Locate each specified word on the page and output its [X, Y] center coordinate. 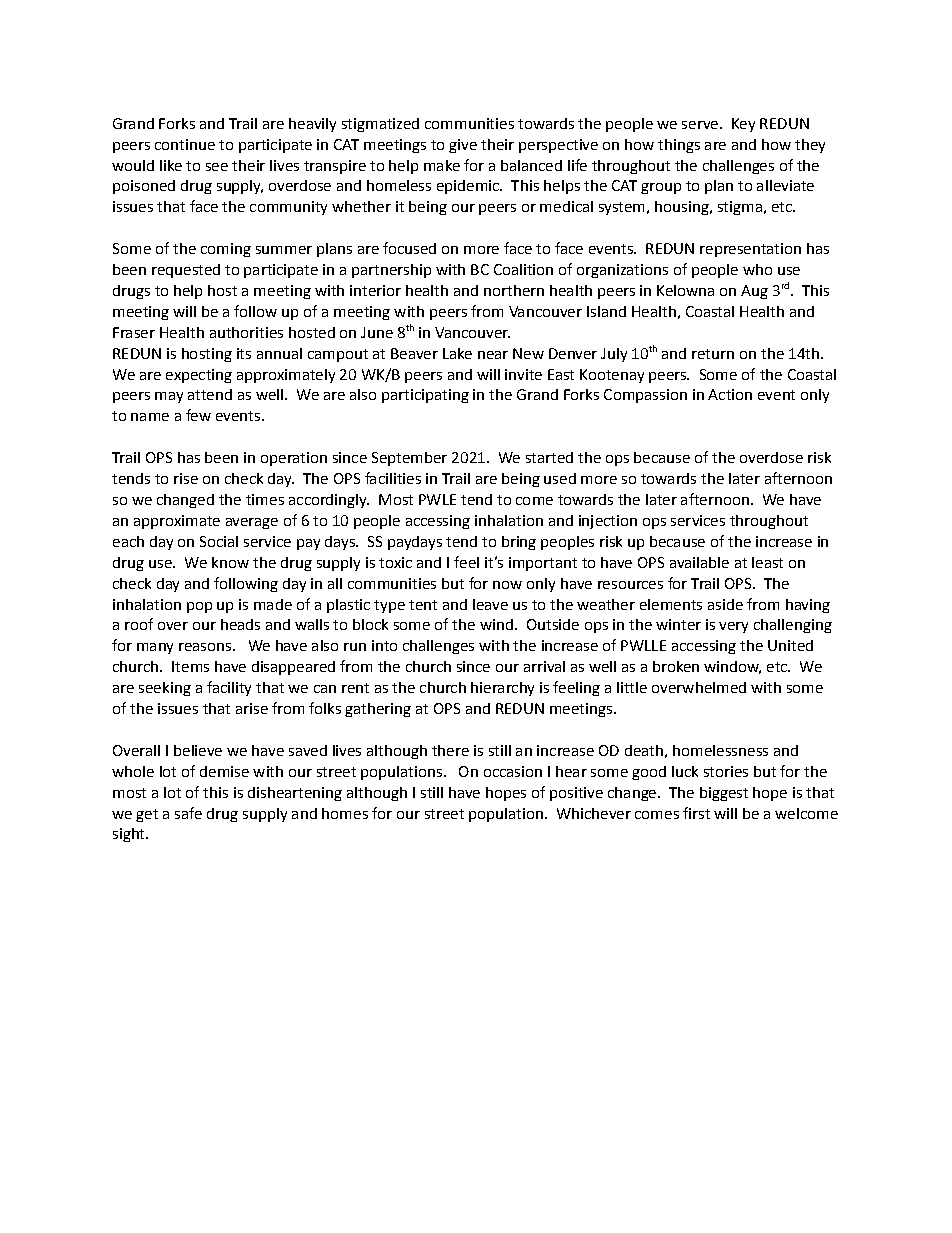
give [463, 146]
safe [188, 813]
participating [425, 396]
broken [676, 666]
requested [186, 271]
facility [229, 688]
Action [730, 394]
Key [743, 125]
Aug [754, 292]
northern [514, 290]
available [699, 562]
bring [519, 543]
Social [219, 541]
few [198, 415]
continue [185, 144]
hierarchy [502, 689]
